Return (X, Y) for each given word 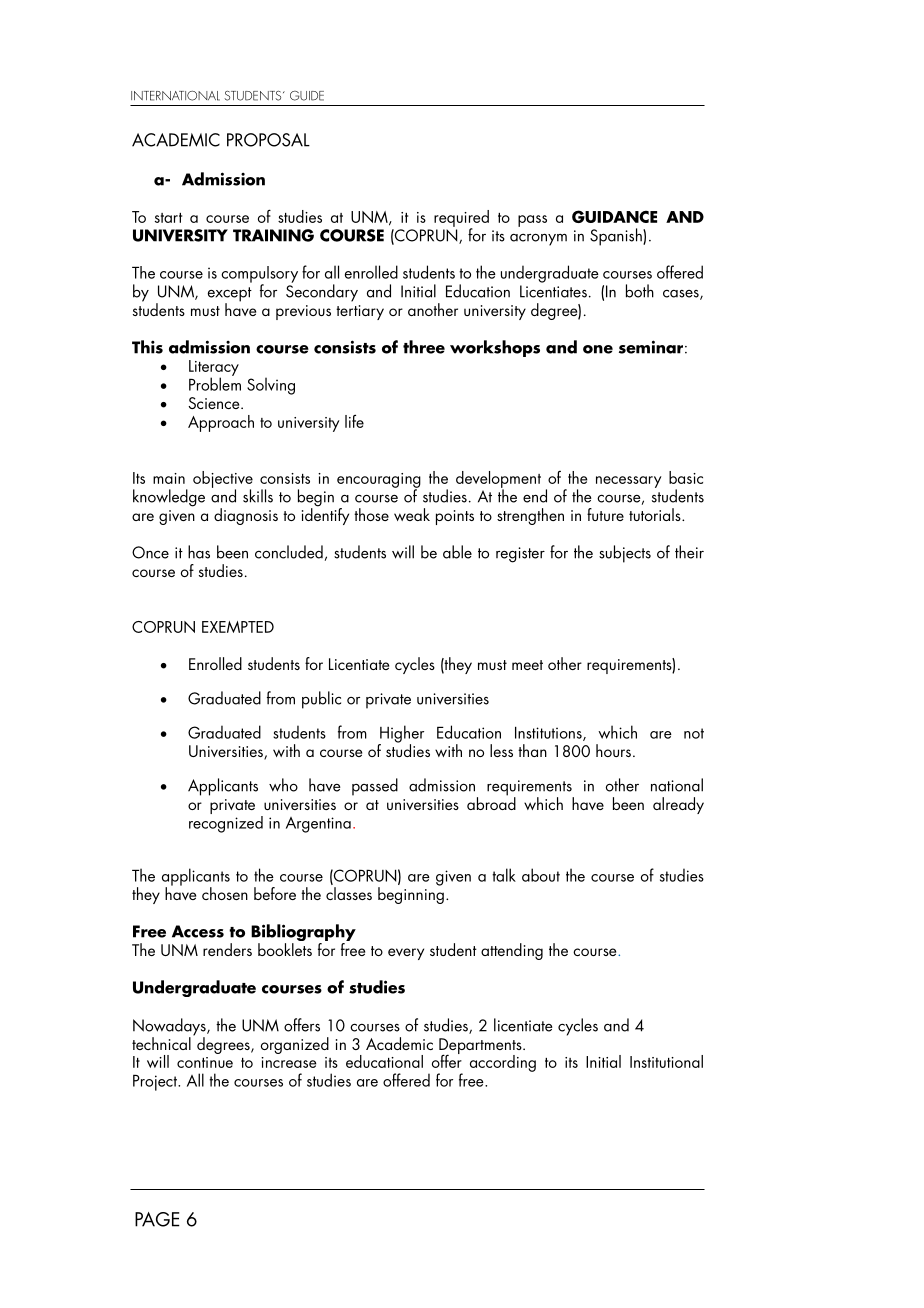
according (503, 1063)
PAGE (157, 1219)
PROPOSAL (268, 140)
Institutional (666, 1061)
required (461, 219)
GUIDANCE (614, 216)
